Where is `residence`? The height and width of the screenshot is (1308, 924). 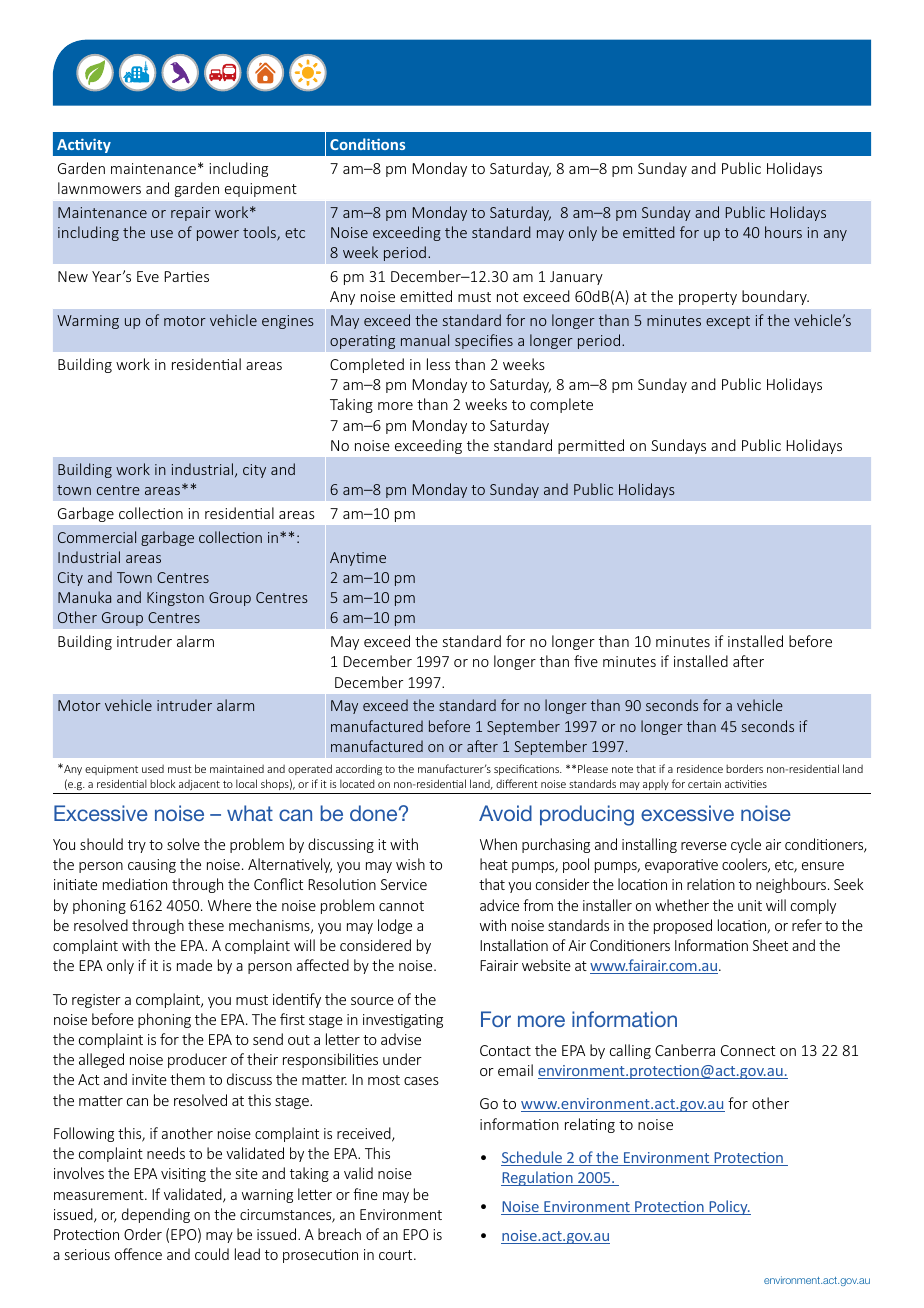
residence is located at coordinates (700, 768).
